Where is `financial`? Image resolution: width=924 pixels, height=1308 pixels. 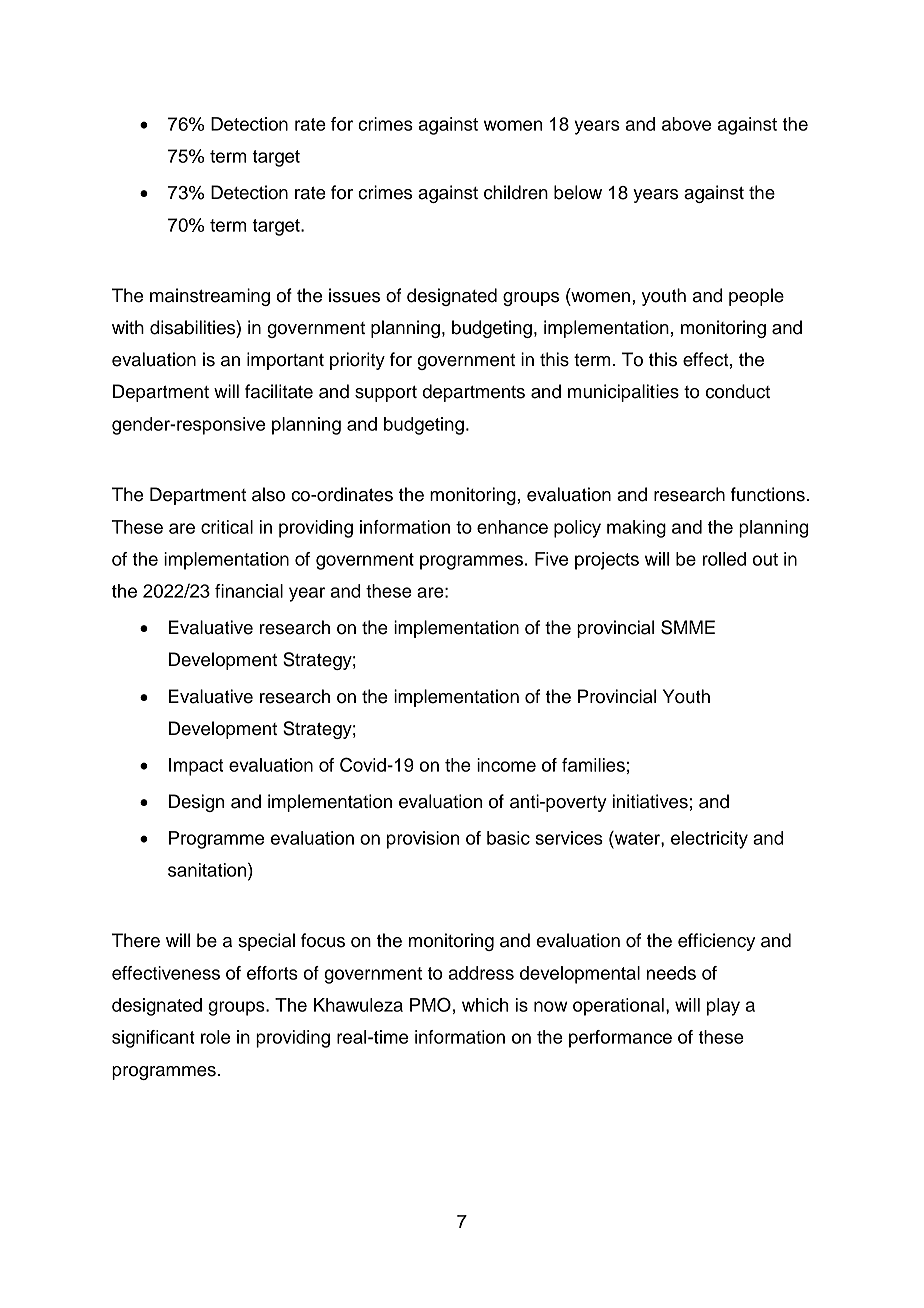
financial is located at coordinates (249, 591).
